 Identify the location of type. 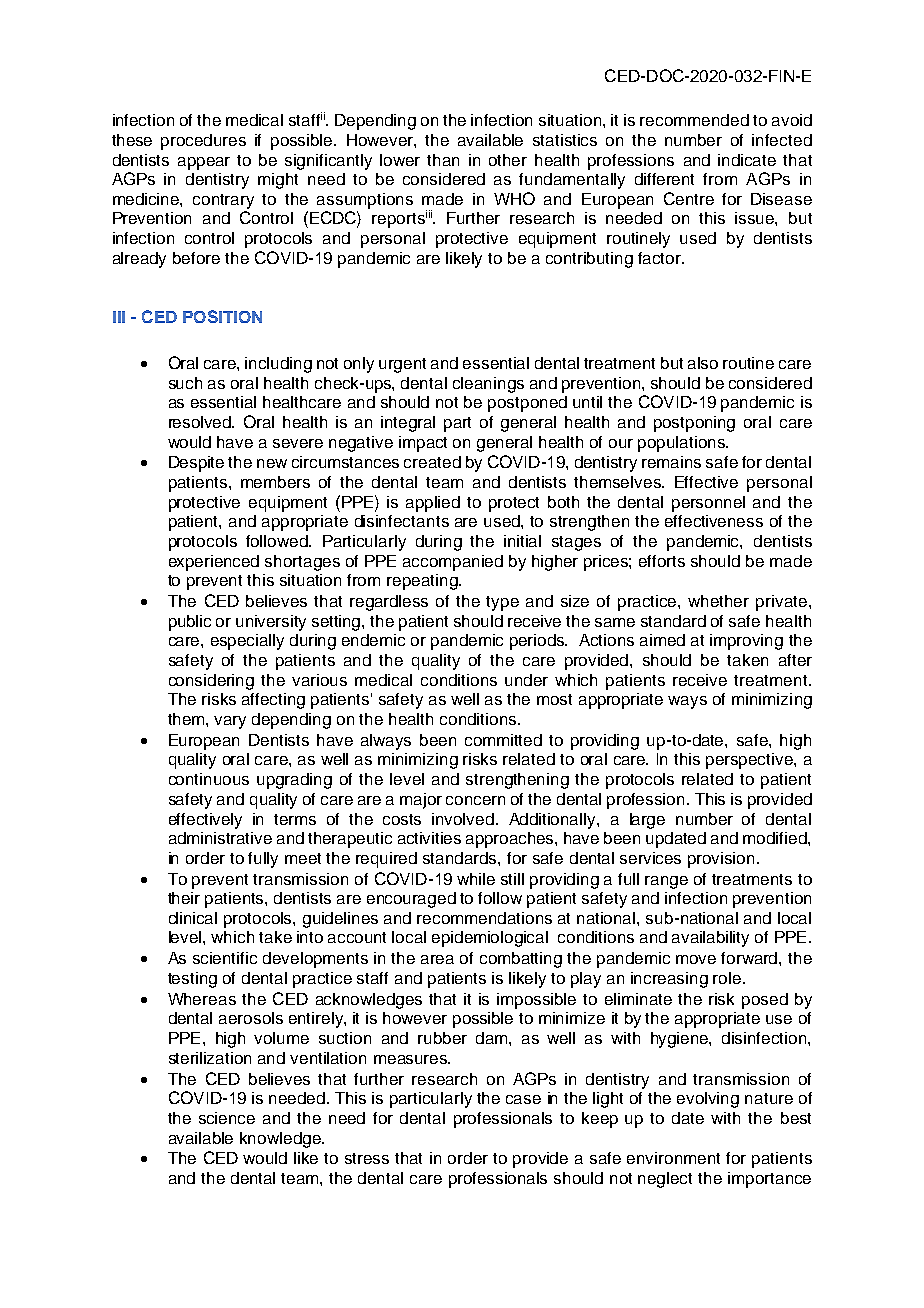
(502, 603).
